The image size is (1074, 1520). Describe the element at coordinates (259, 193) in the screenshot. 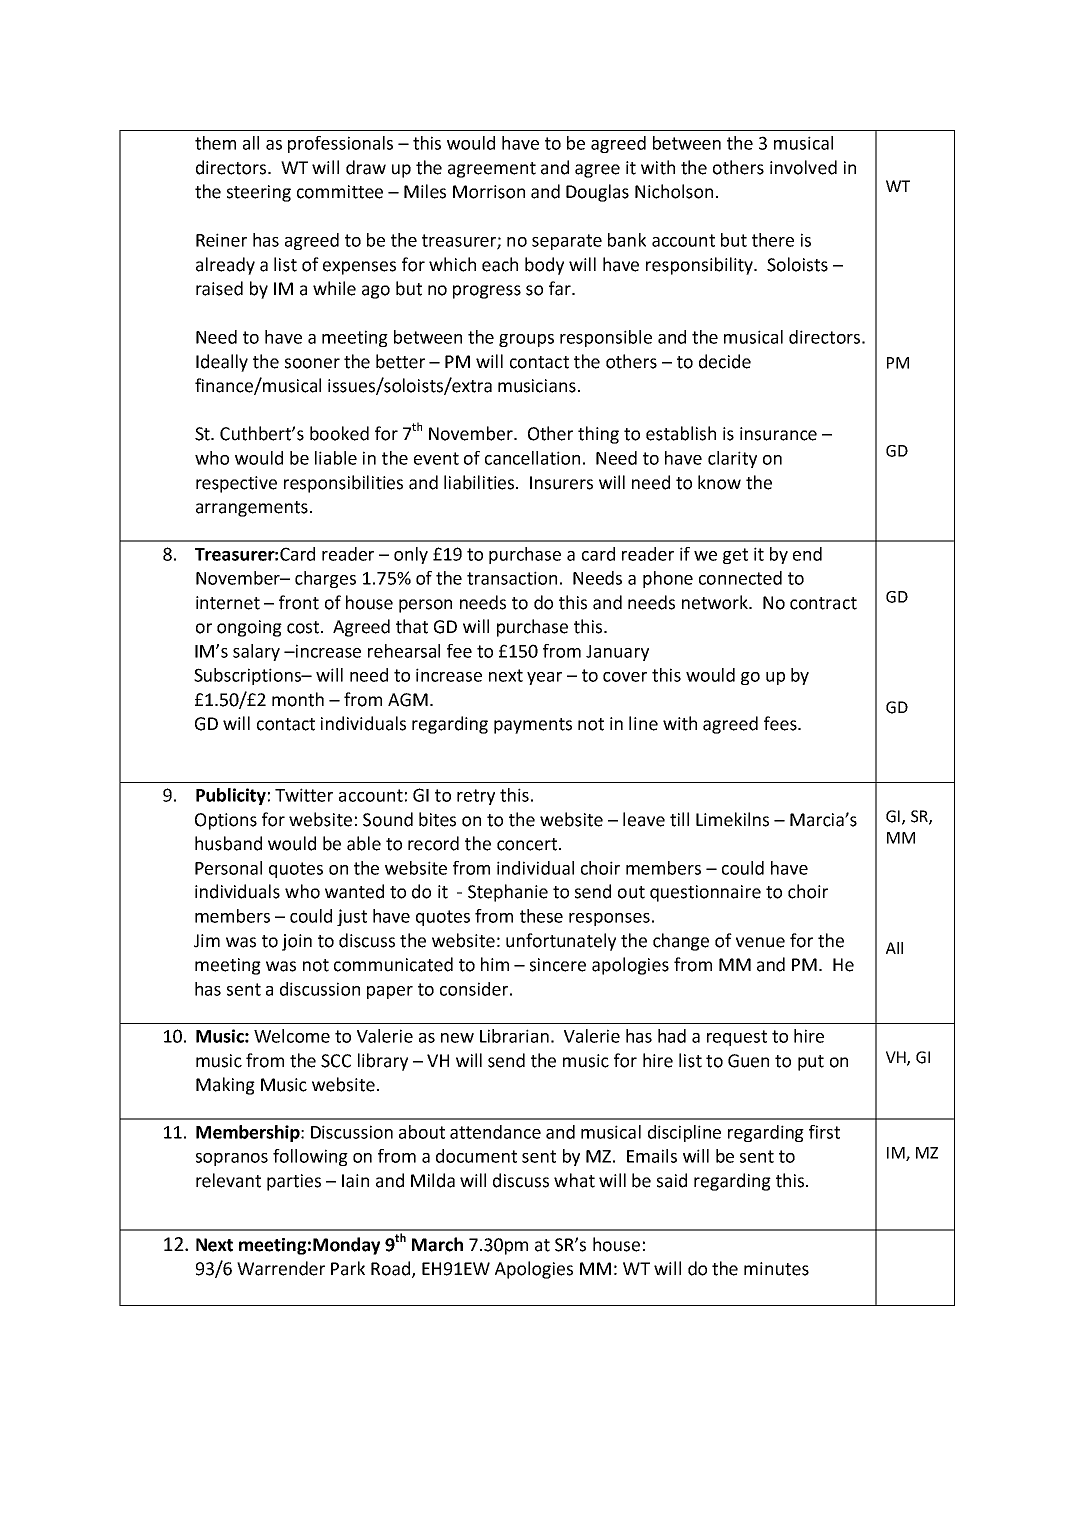

I see `steering` at that location.
